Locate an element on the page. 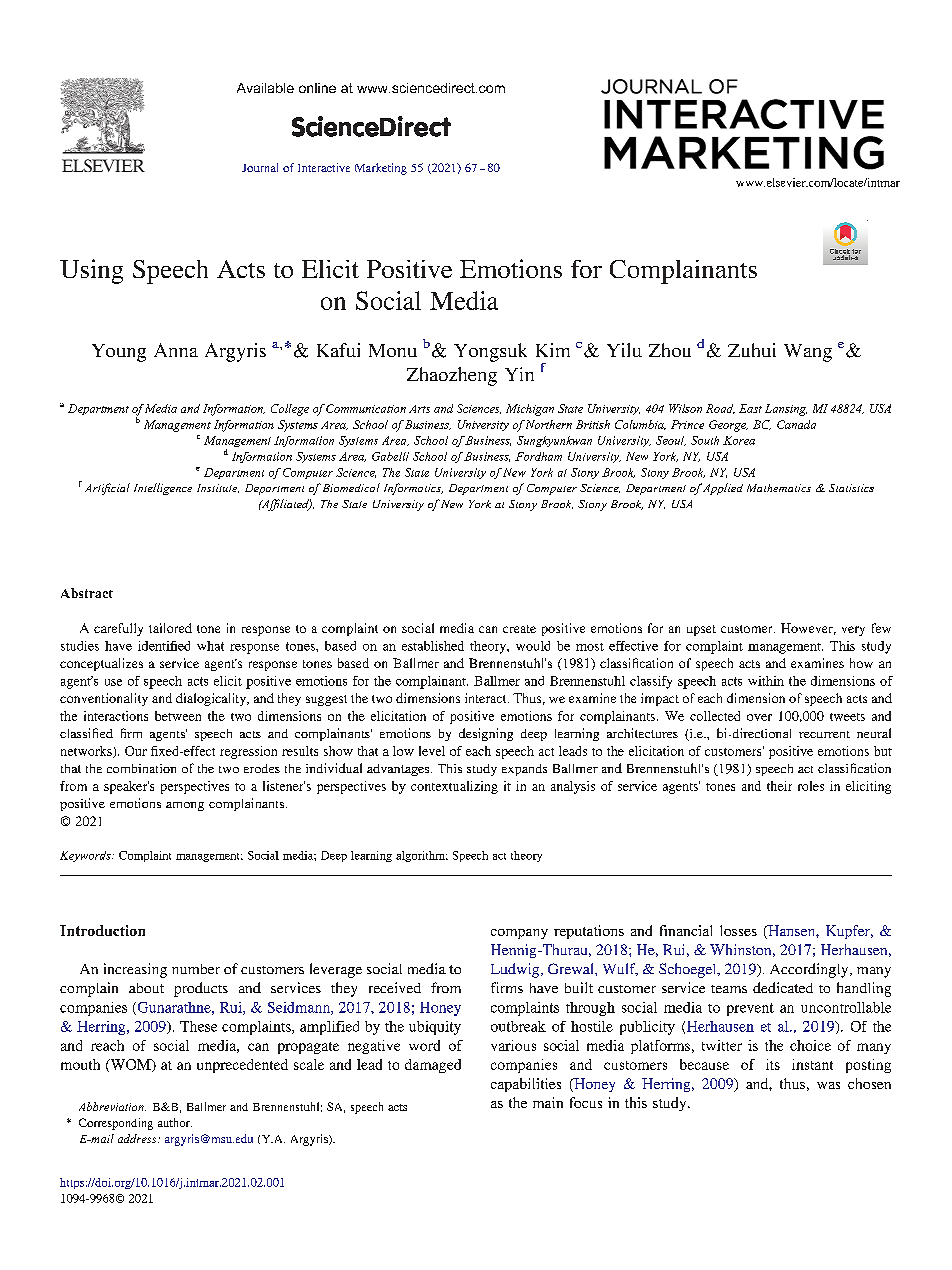  designing is located at coordinates (486, 734).
